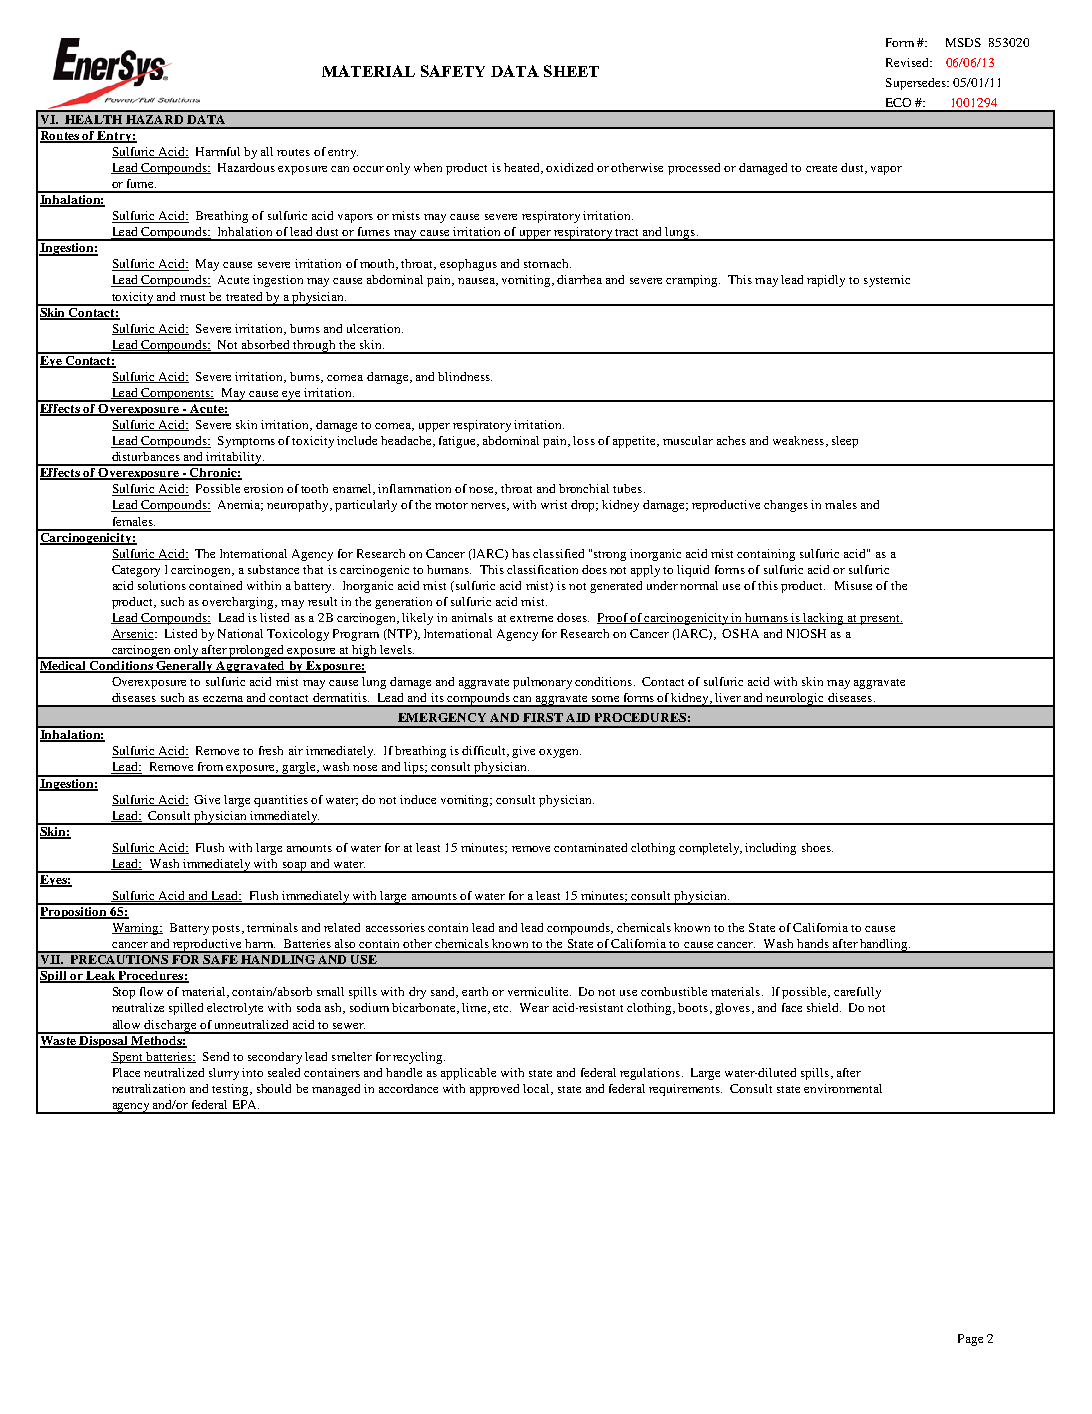 Image resolution: width=1092 pixels, height=1414 pixels. I want to click on Revised, so click(908, 62).
